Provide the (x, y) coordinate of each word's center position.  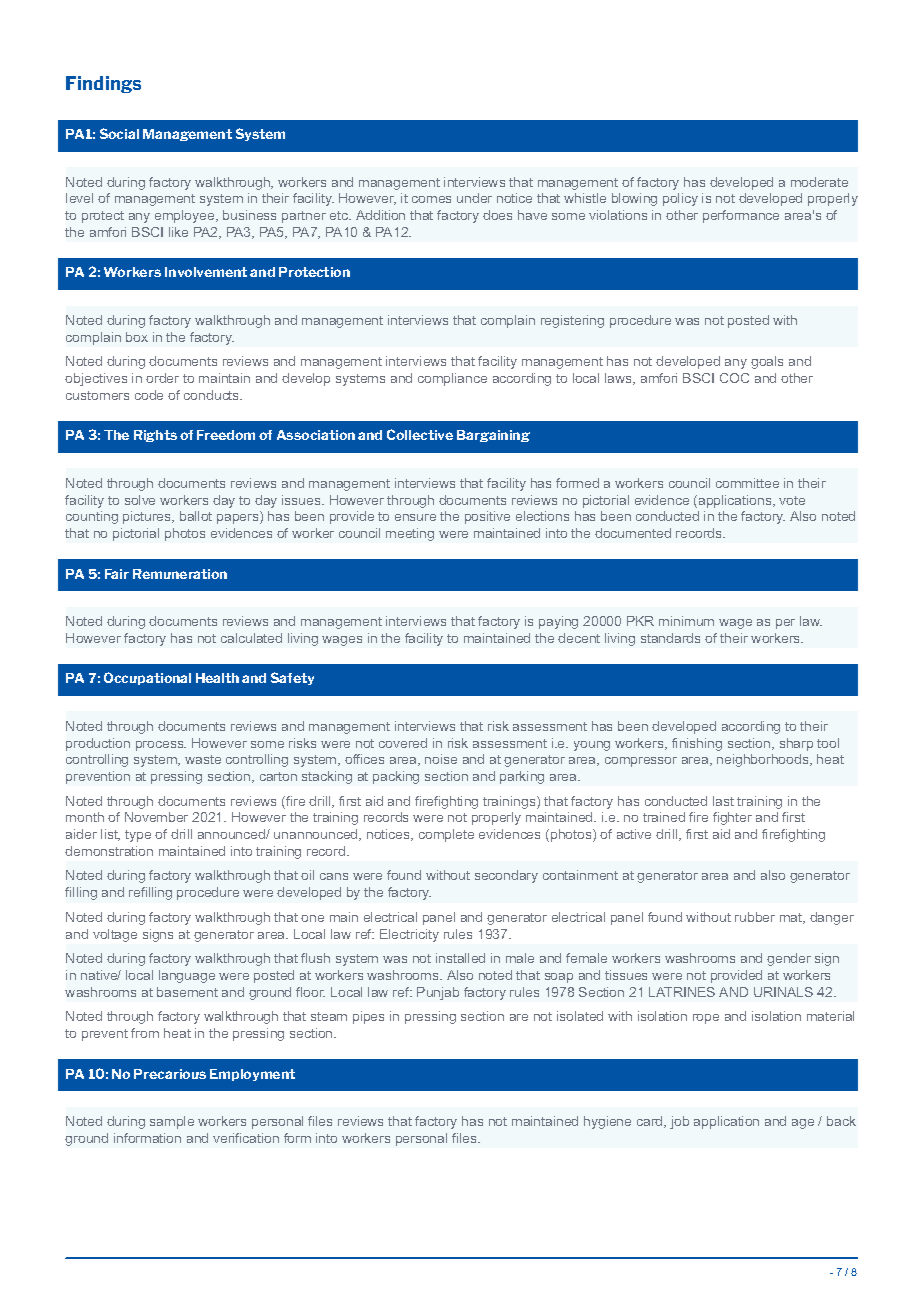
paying (558, 622)
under (474, 198)
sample (172, 1122)
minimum (686, 621)
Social (119, 133)
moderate (819, 182)
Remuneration (180, 574)
